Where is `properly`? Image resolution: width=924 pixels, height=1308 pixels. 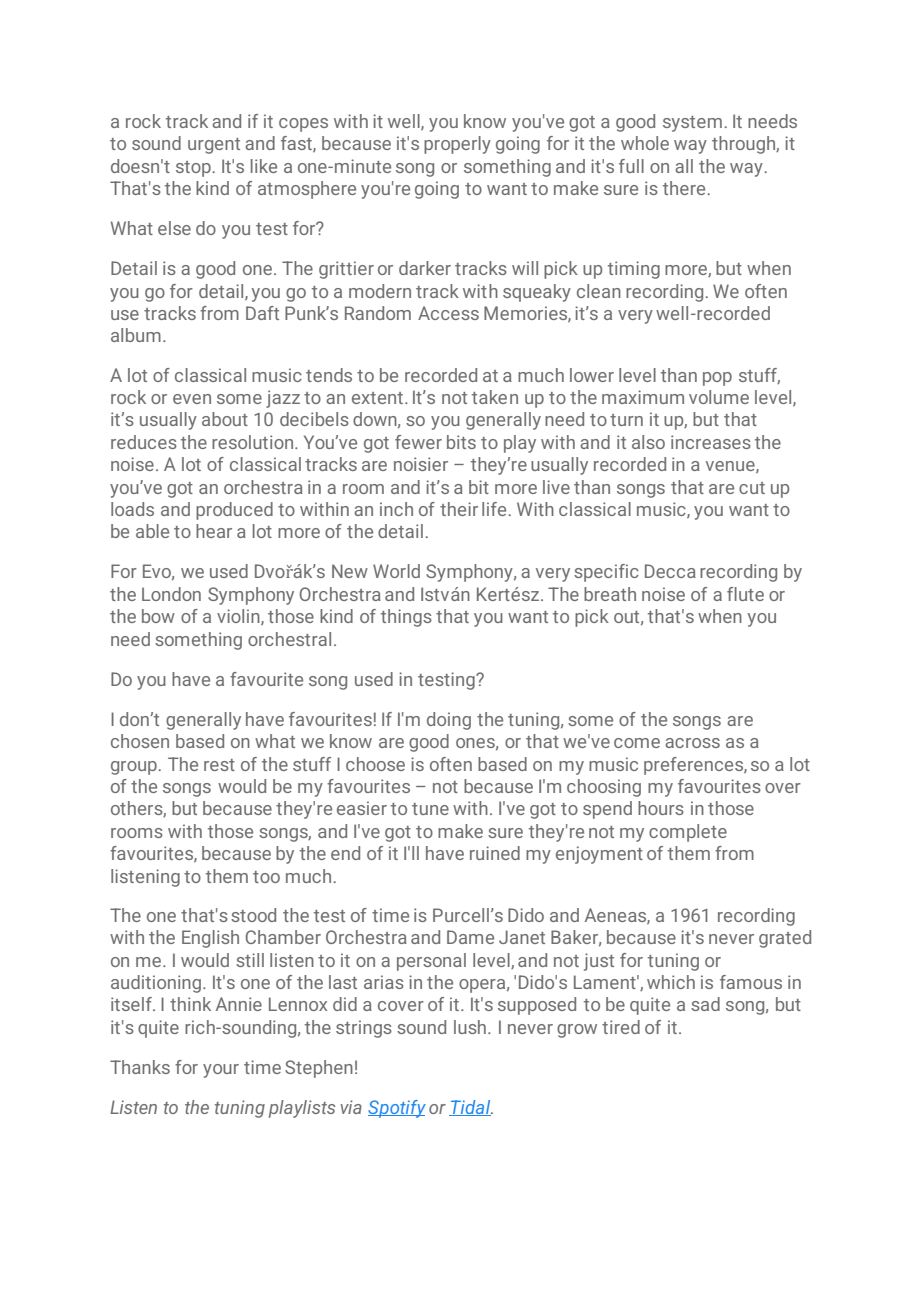 properly is located at coordinates (457, 145).
